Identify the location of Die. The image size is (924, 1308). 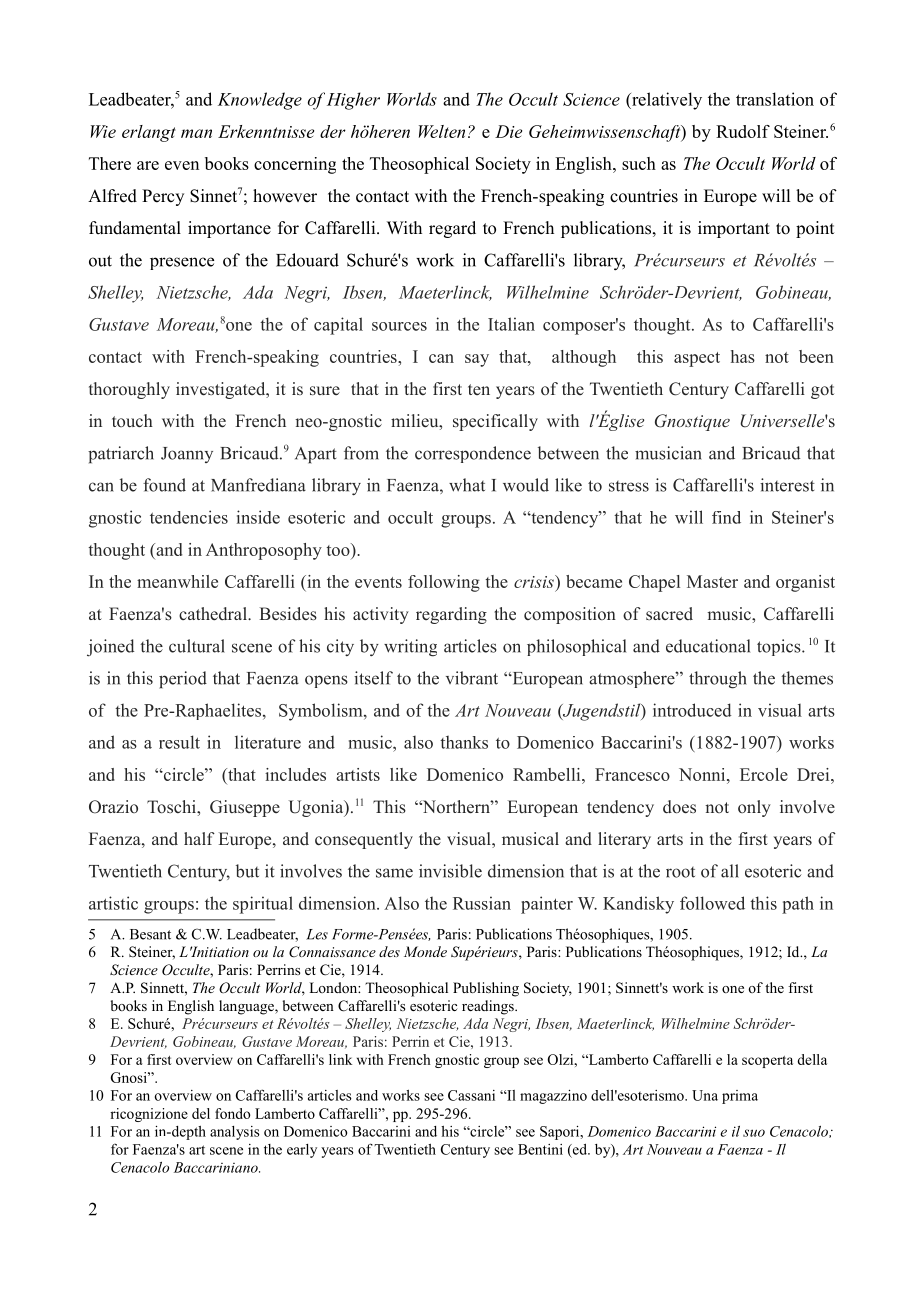
(508, 131).
